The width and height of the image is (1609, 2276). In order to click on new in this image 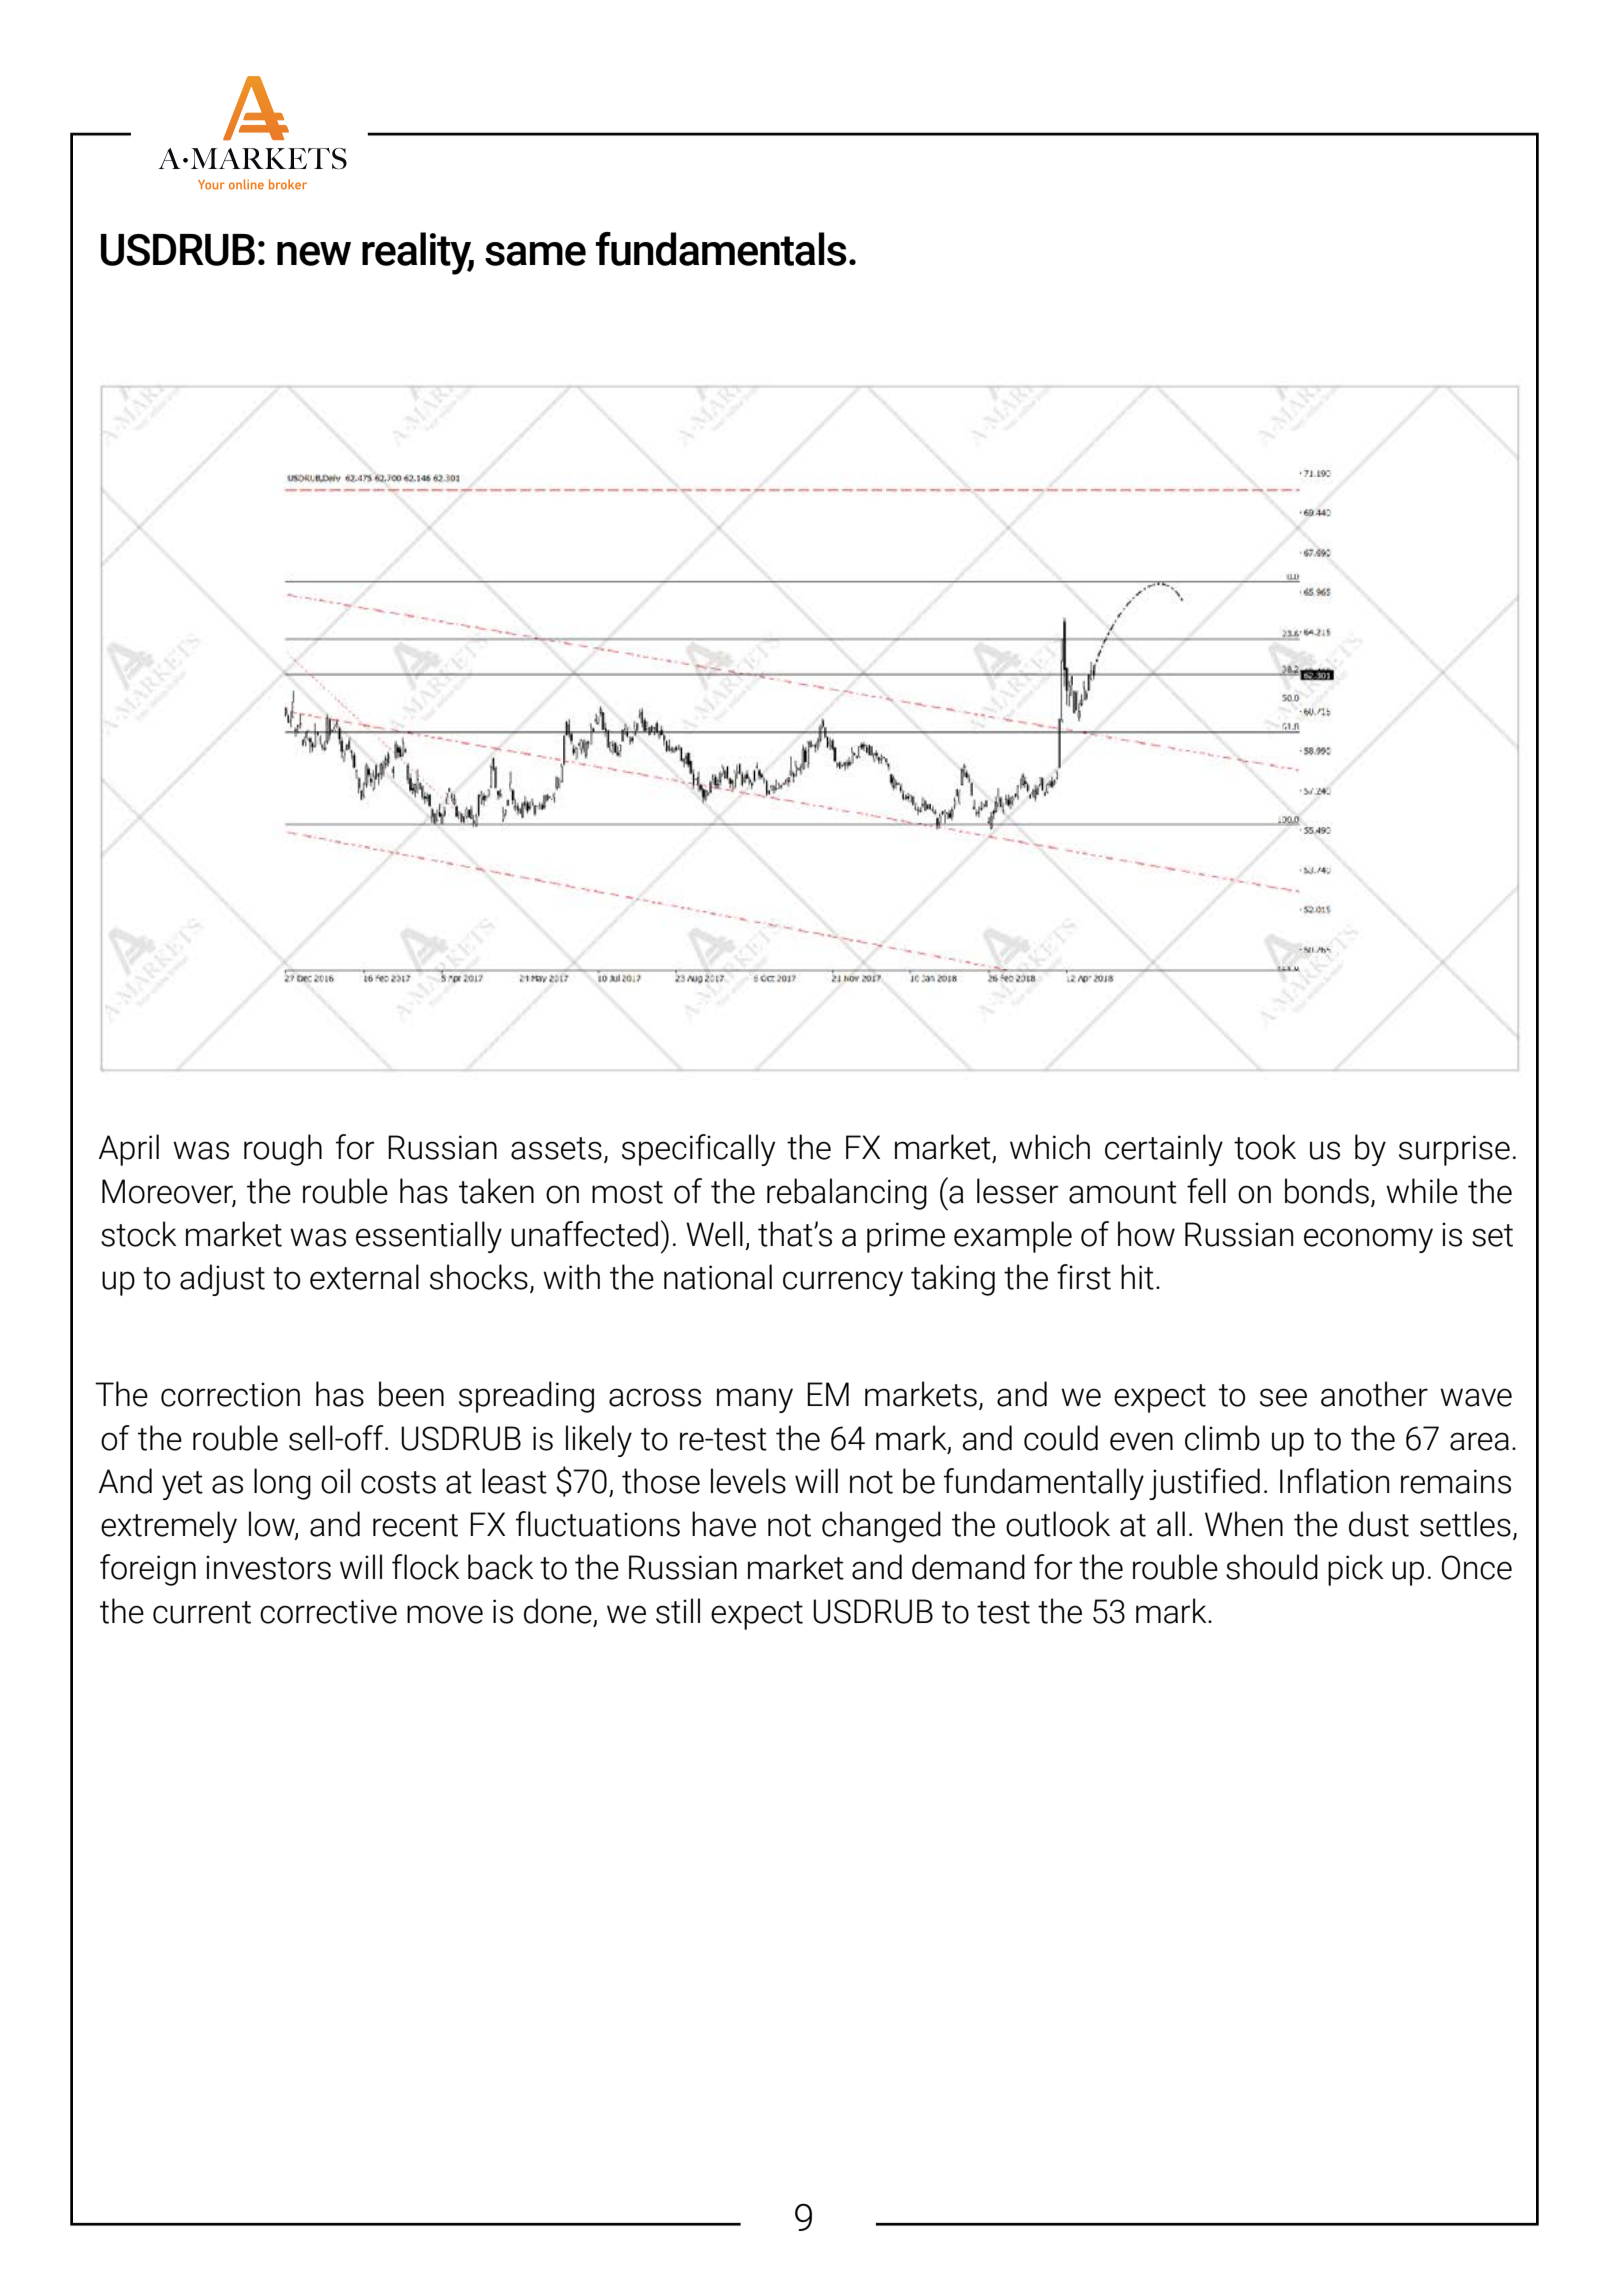, I will do `click(314, 254)`.
